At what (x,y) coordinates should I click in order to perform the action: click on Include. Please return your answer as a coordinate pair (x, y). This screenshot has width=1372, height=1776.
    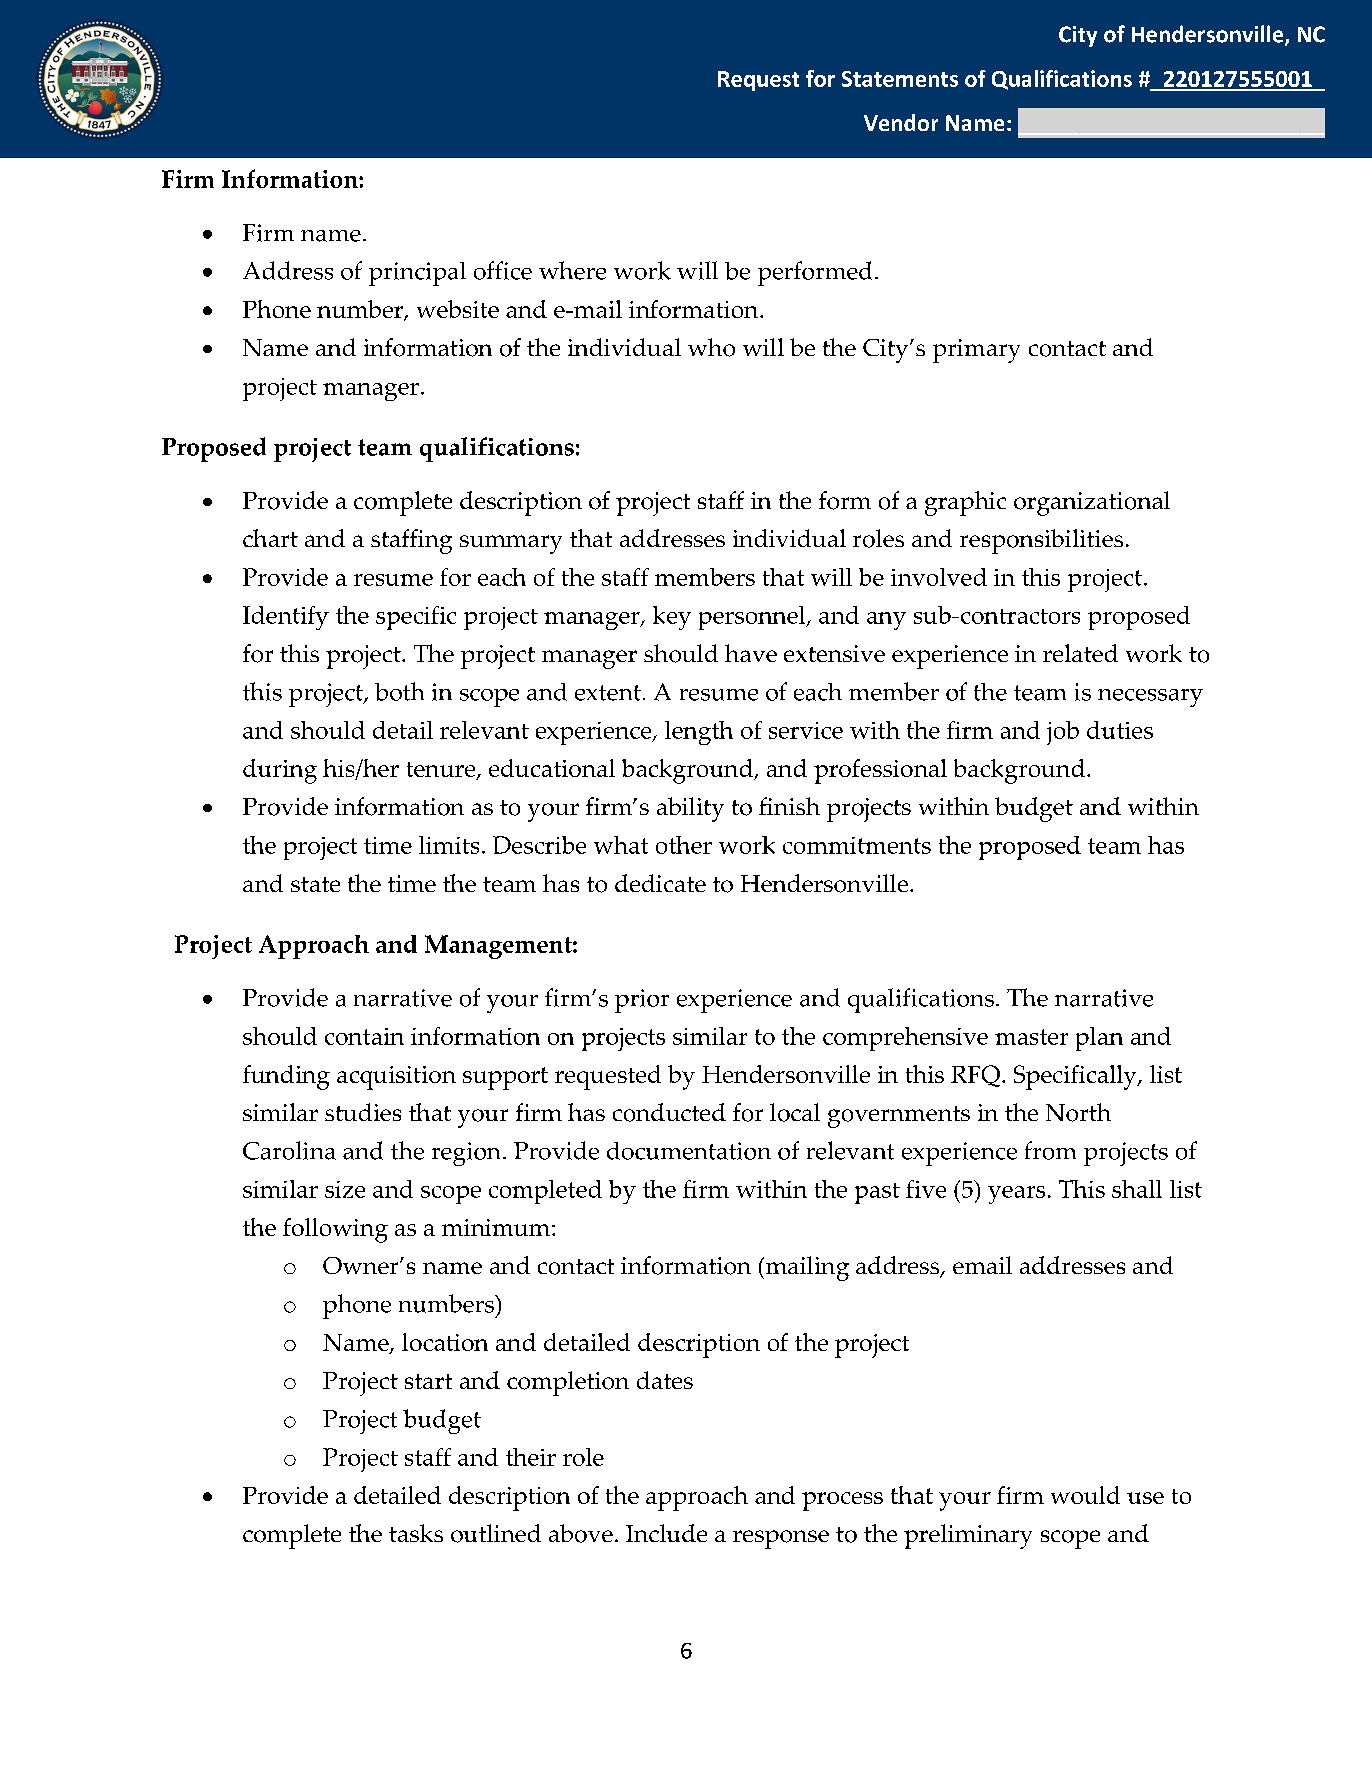
    Looking at the image, I should click on (666, 1533).
